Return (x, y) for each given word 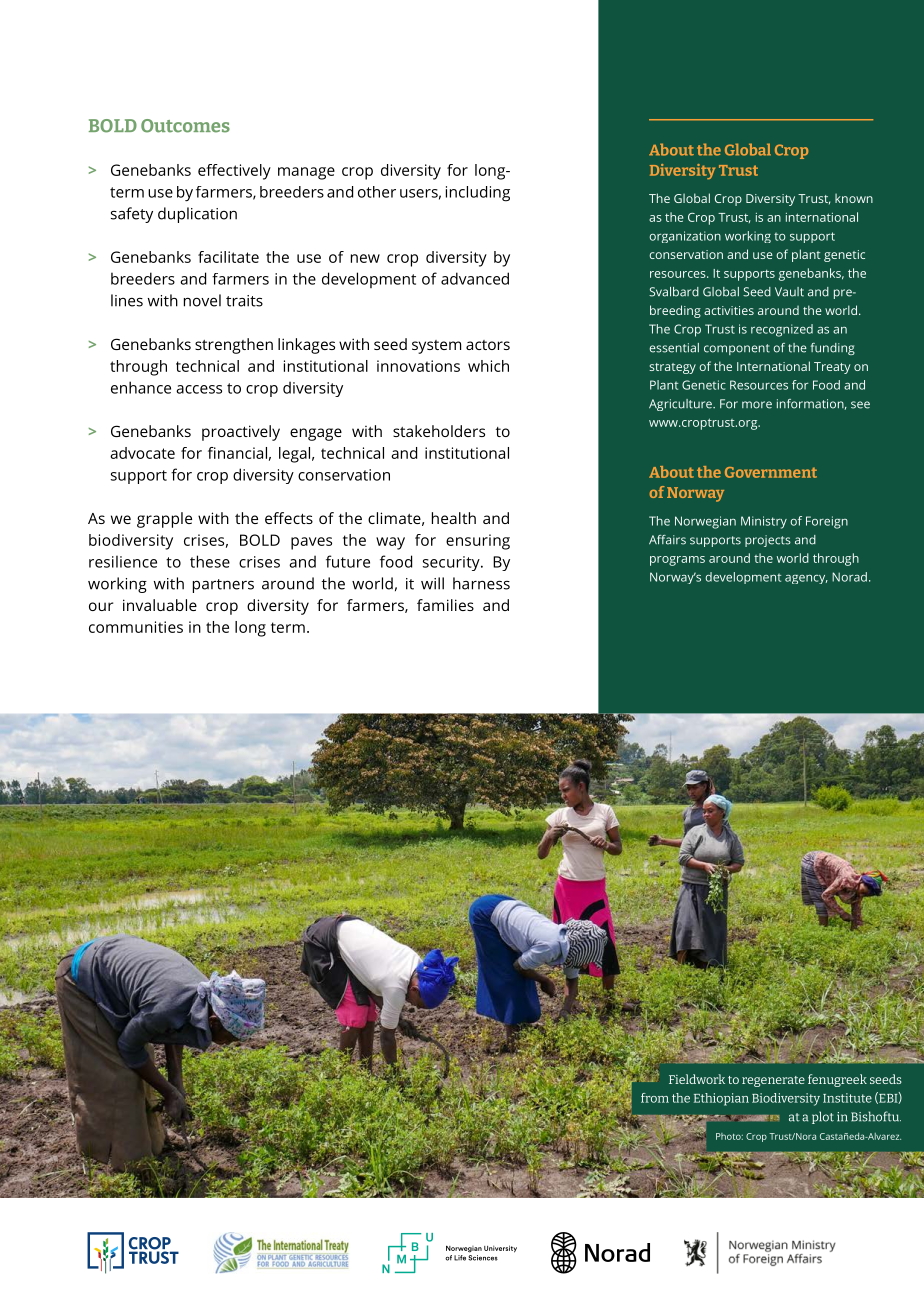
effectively (234, 172)
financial (237, 453)
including (478, 194)
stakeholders (439, 431)
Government (771, 472)
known (854, 198)
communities (136, 627)
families (445, 605)
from (655, 1098)
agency (806, 579)
